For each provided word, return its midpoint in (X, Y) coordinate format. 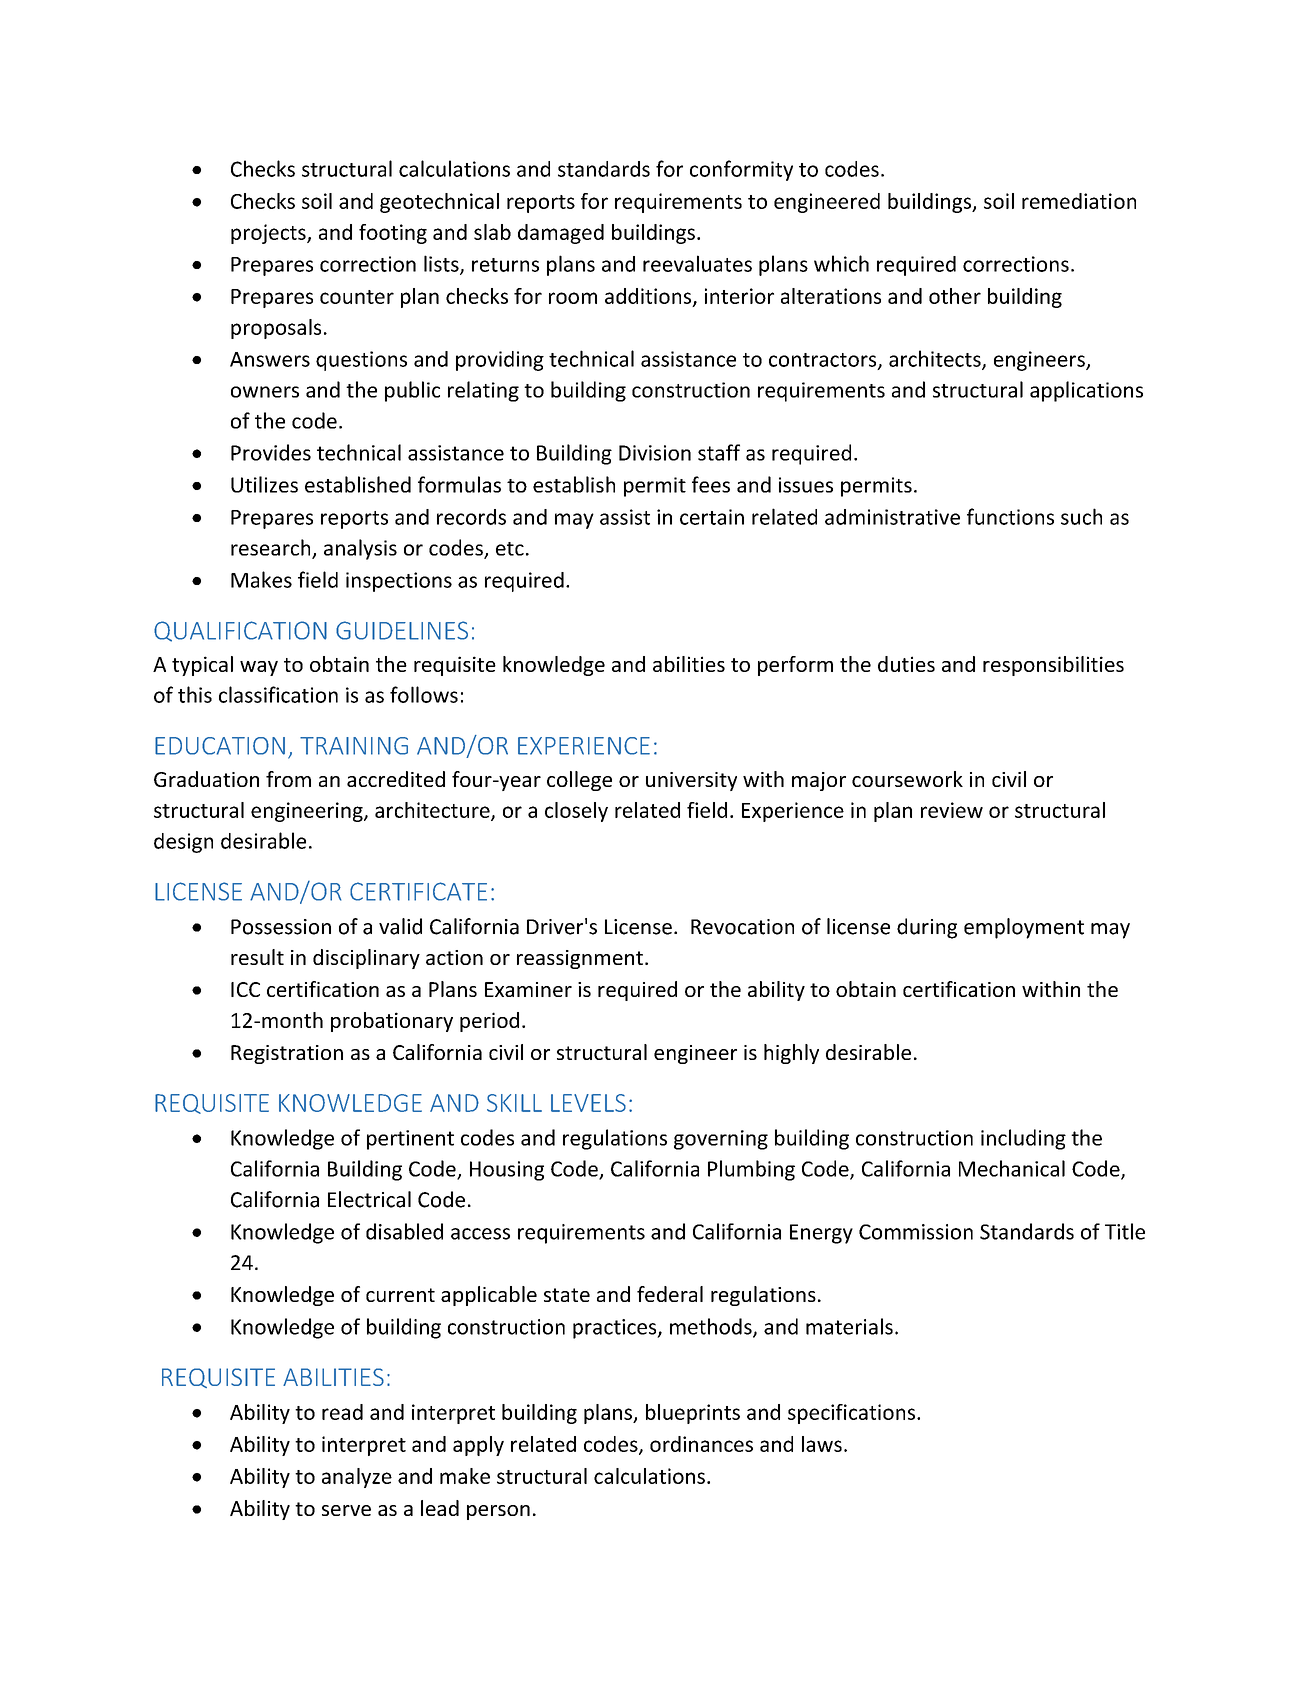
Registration (287, 1054)
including (1023, 1139)
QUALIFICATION (240, 631)
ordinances (701, 1444)
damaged (561, 234)
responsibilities (1053, 666)
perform (795, 666)
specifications (853, 1414)
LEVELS (588, 1103)
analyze (357, 1478)
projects (269, 234)
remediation (1079, 201)
